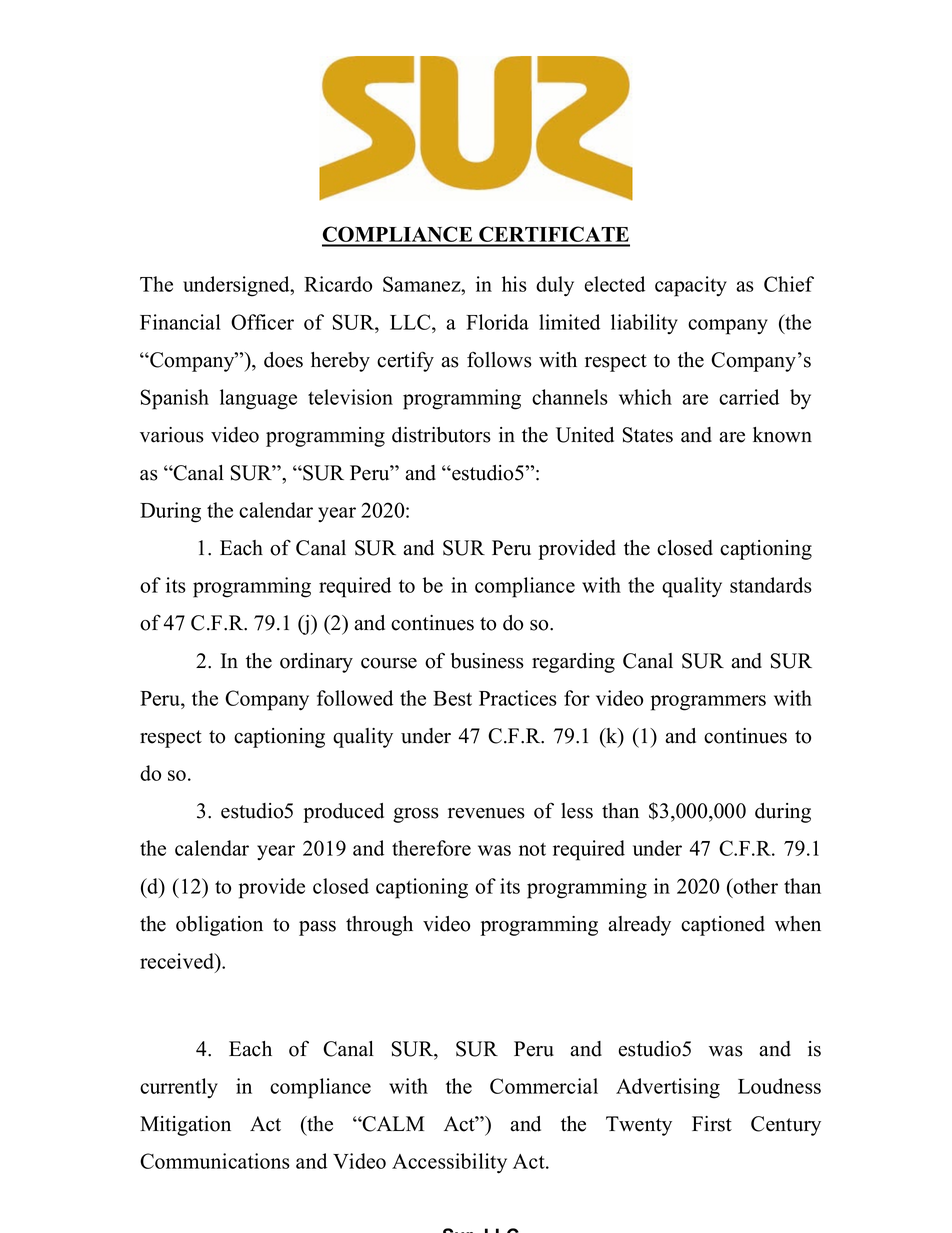  I want to click on known, so click(782, 435).
